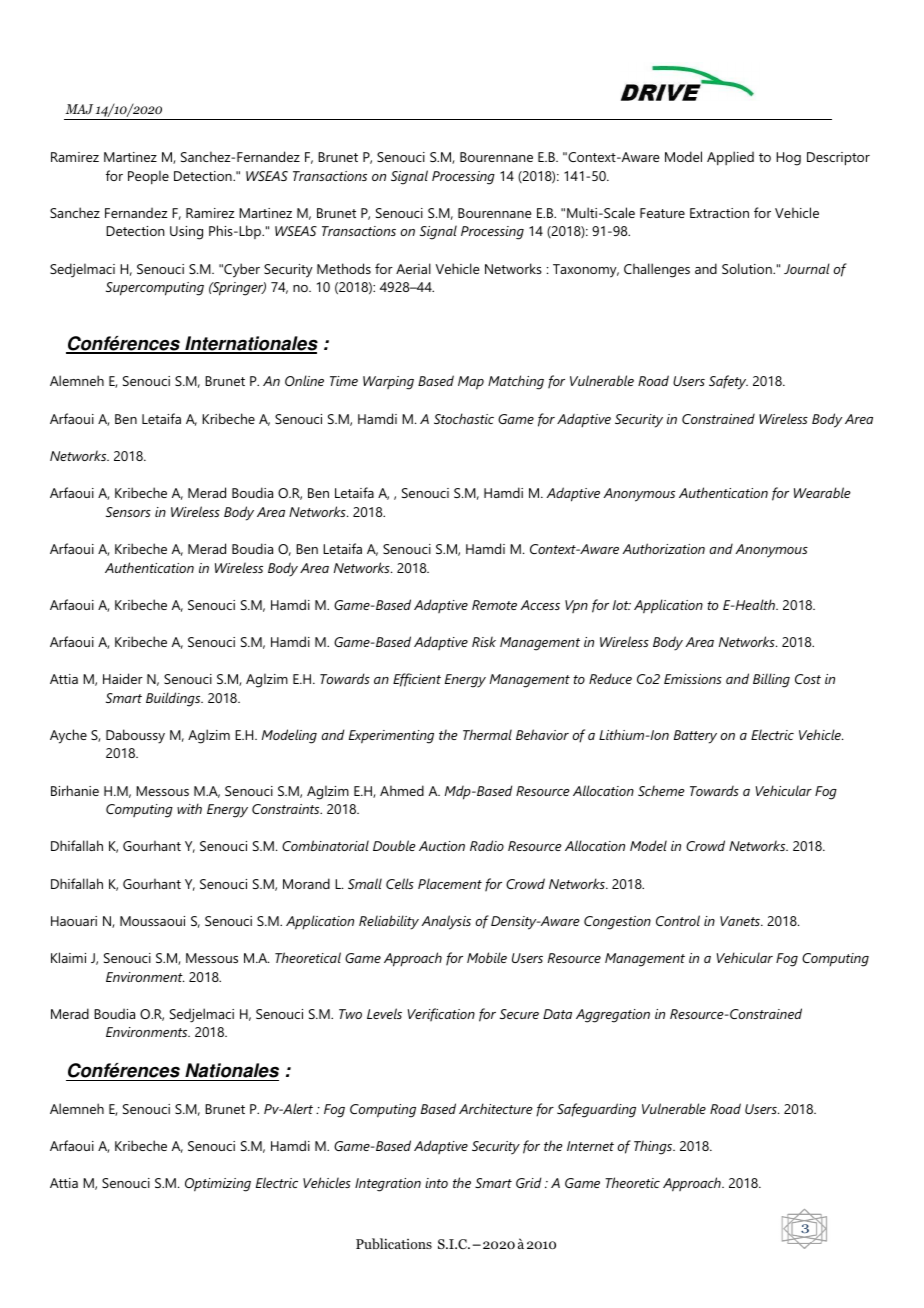  What do you see at coordinates (152, 921) in the page?
I see `Moussaoui` at bounding box center [152, 921].
